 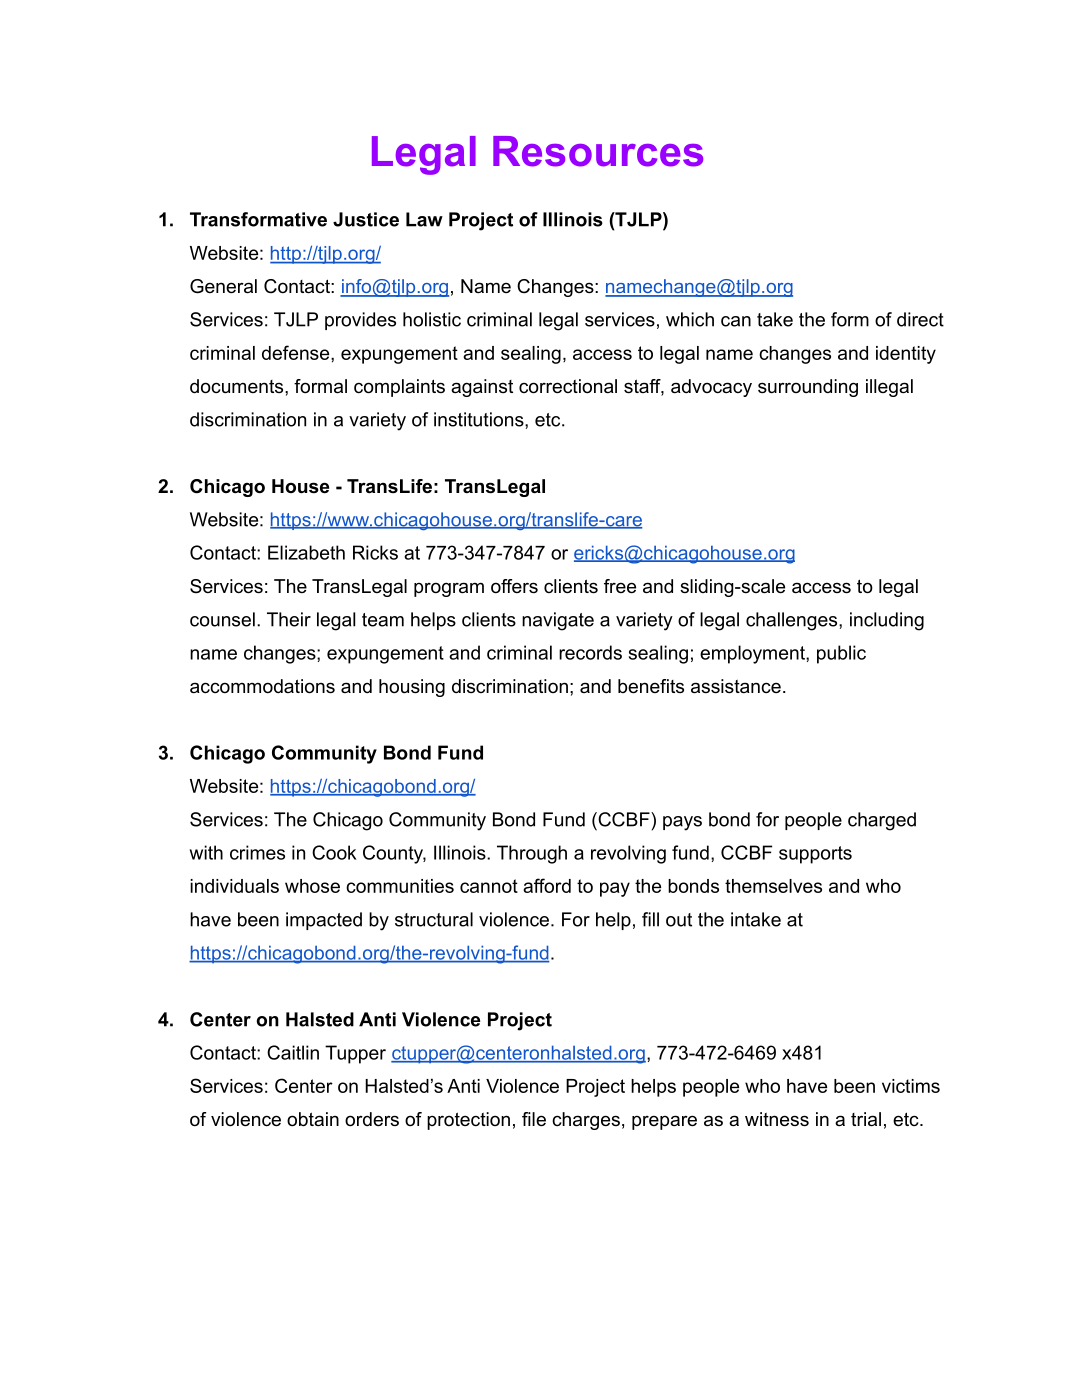 What do you see at coordinates (313, 1119) in the image?
I see `obtain` at bounding box center [313, 1119].
